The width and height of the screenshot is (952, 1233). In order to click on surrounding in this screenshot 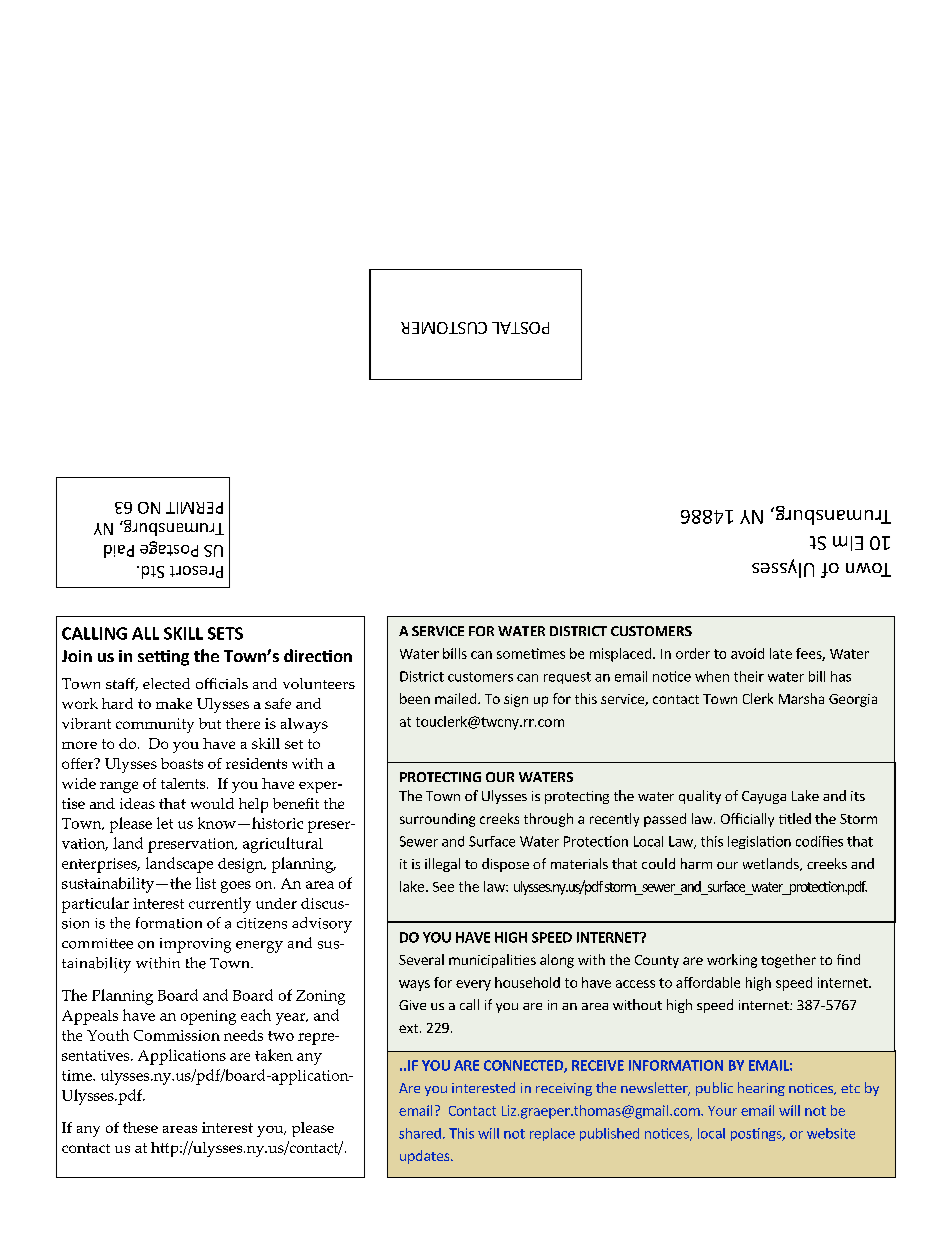, I will do `click(437, 820)`.
